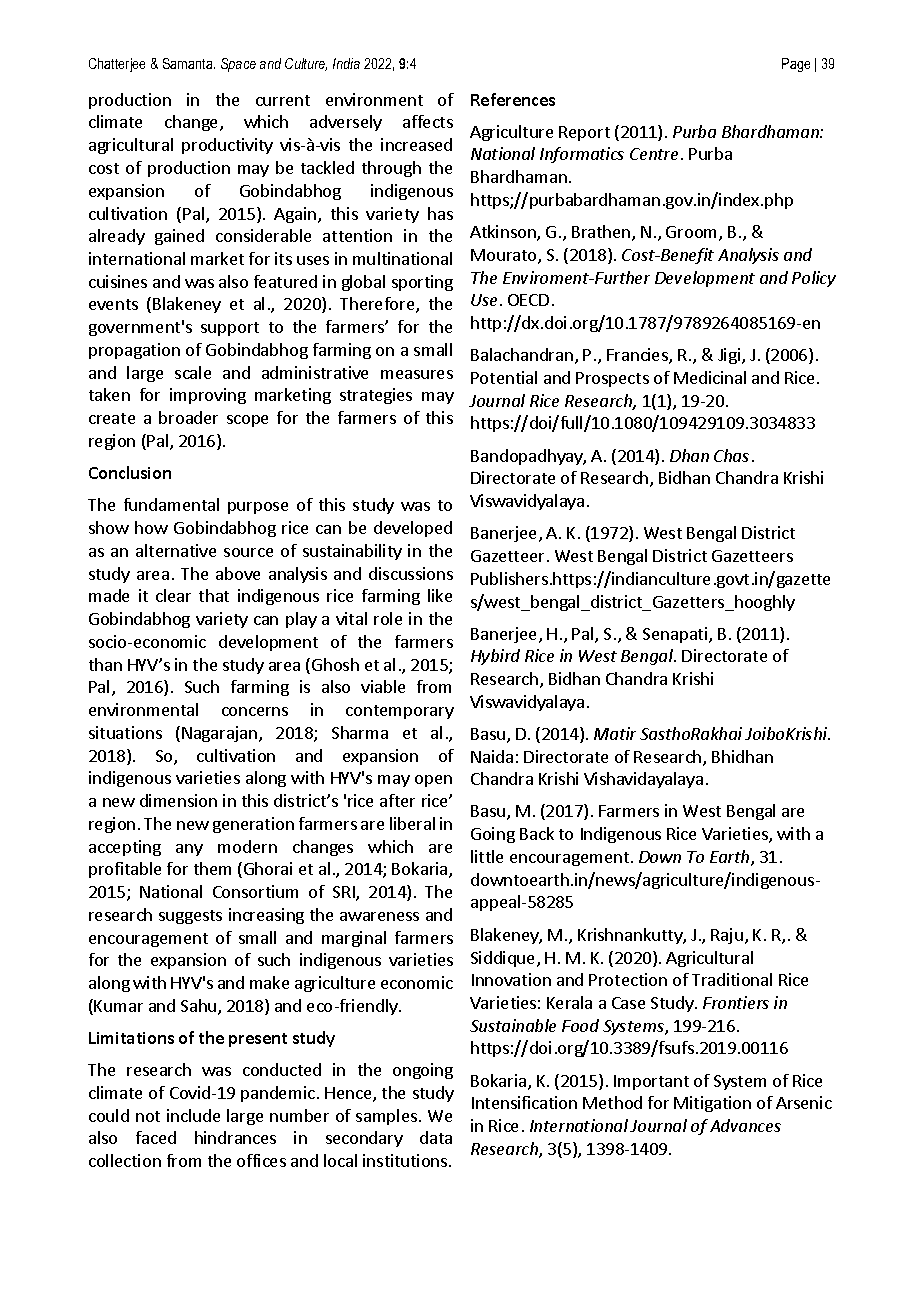 The width and height of the image is (924, 1308). Describe the element at coordinates (193, 1115) in the image. I see `include` at that location.
